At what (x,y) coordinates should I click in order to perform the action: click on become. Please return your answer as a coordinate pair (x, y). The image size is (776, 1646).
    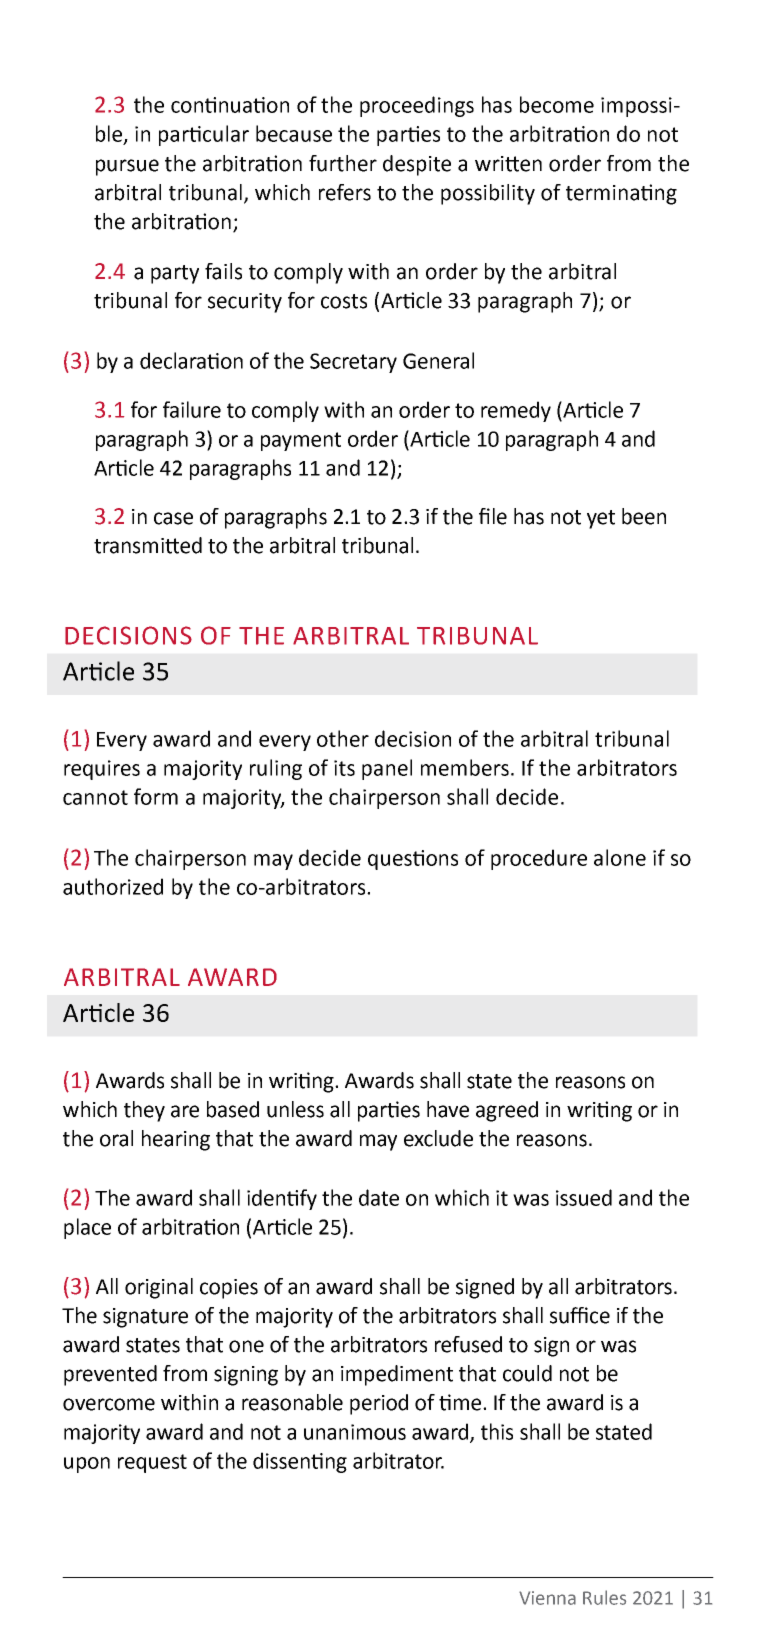
    Looking at the image, I should click on (557, 104).
